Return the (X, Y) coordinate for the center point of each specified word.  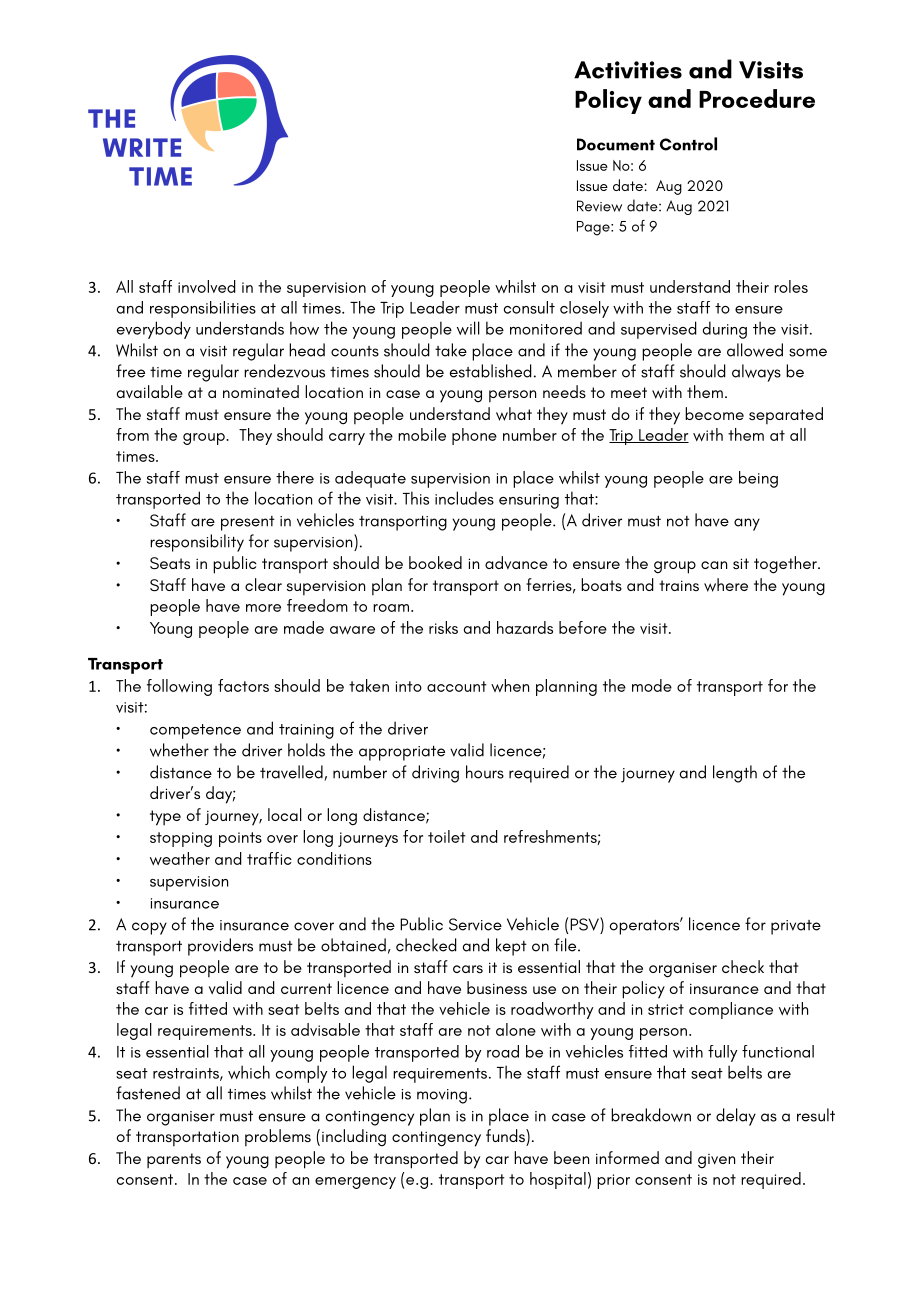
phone (474, 436)
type (165, 818)
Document (616, 144)
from (132, 434)
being (758, 479)
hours (485, 772)
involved (207, 286)
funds (506, 1135)
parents (174, 1160)
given (716, 1161)
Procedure (757, 98)
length (735, 774)
